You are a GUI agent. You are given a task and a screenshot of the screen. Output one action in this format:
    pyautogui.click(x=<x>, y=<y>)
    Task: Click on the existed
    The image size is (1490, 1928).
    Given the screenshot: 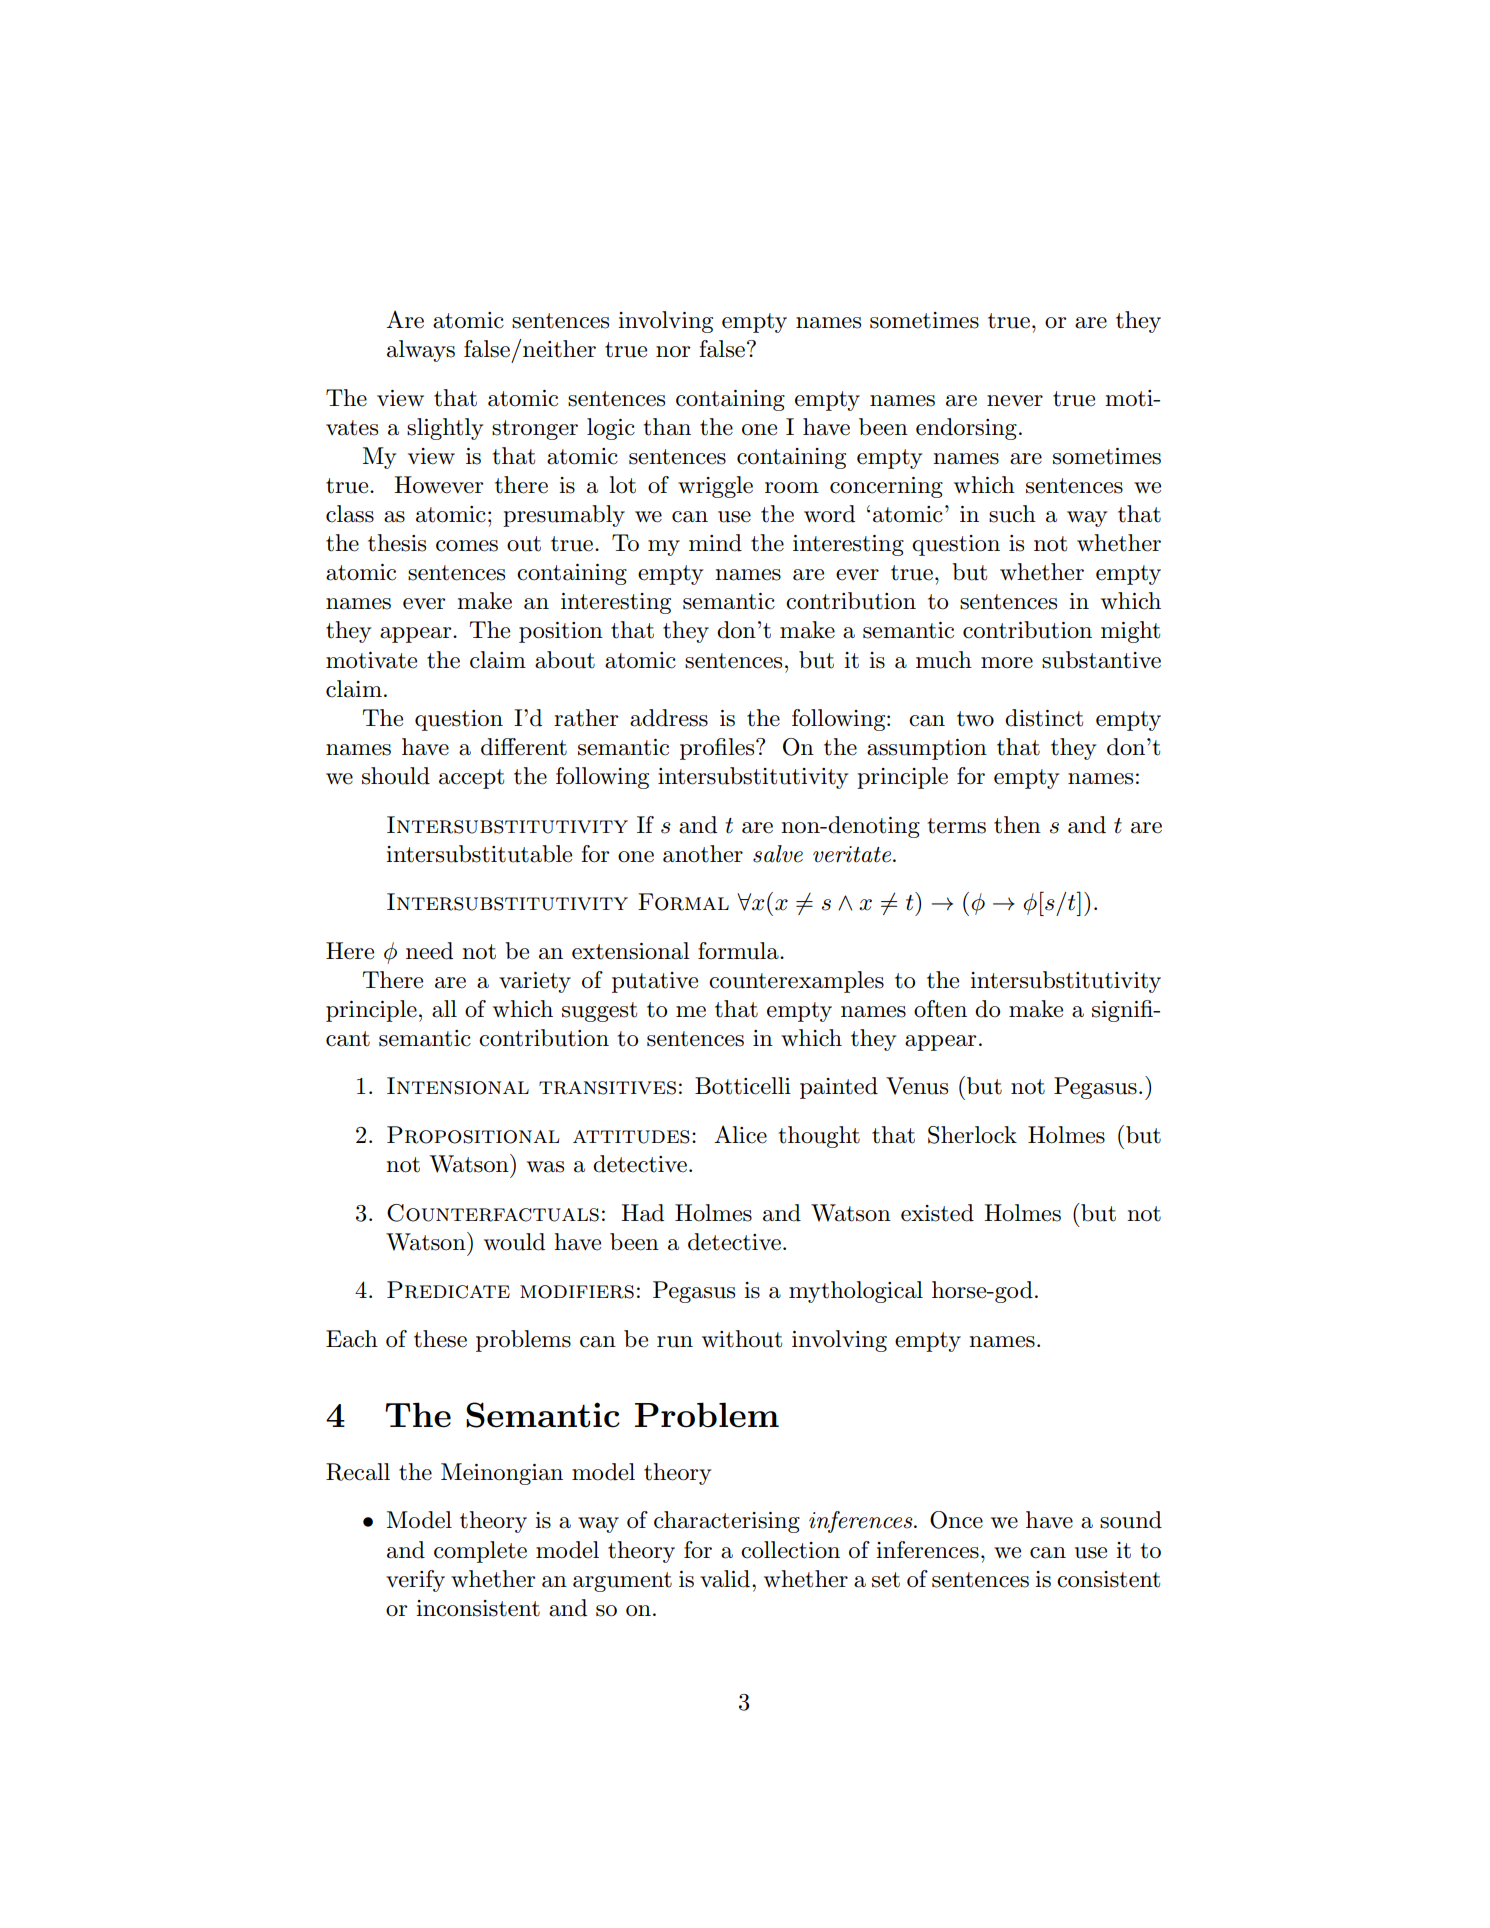 What is the action you would take?
    pyautogui.click(x=937, y=1213)
